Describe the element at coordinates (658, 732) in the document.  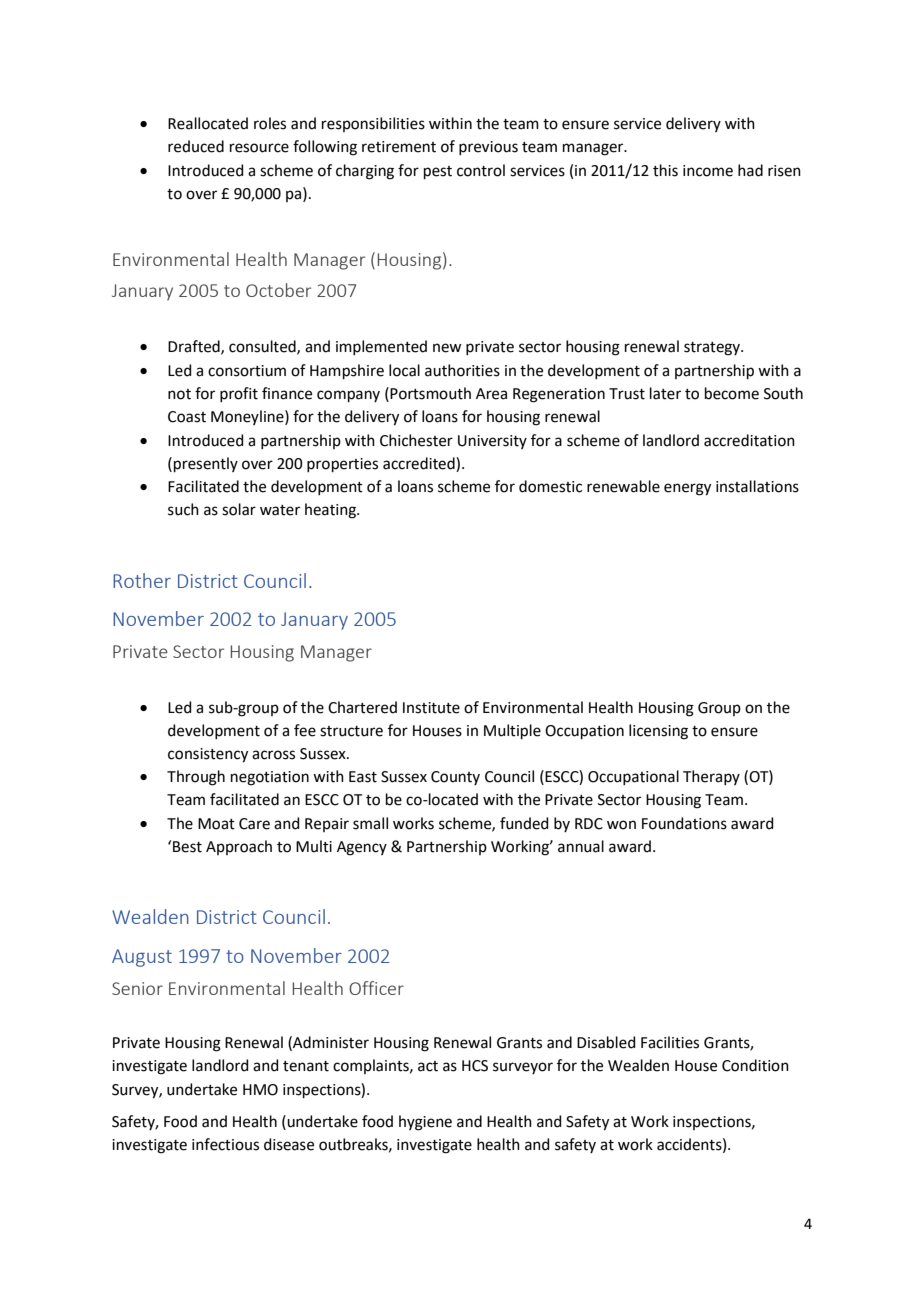
I see `licensing` at that location.
